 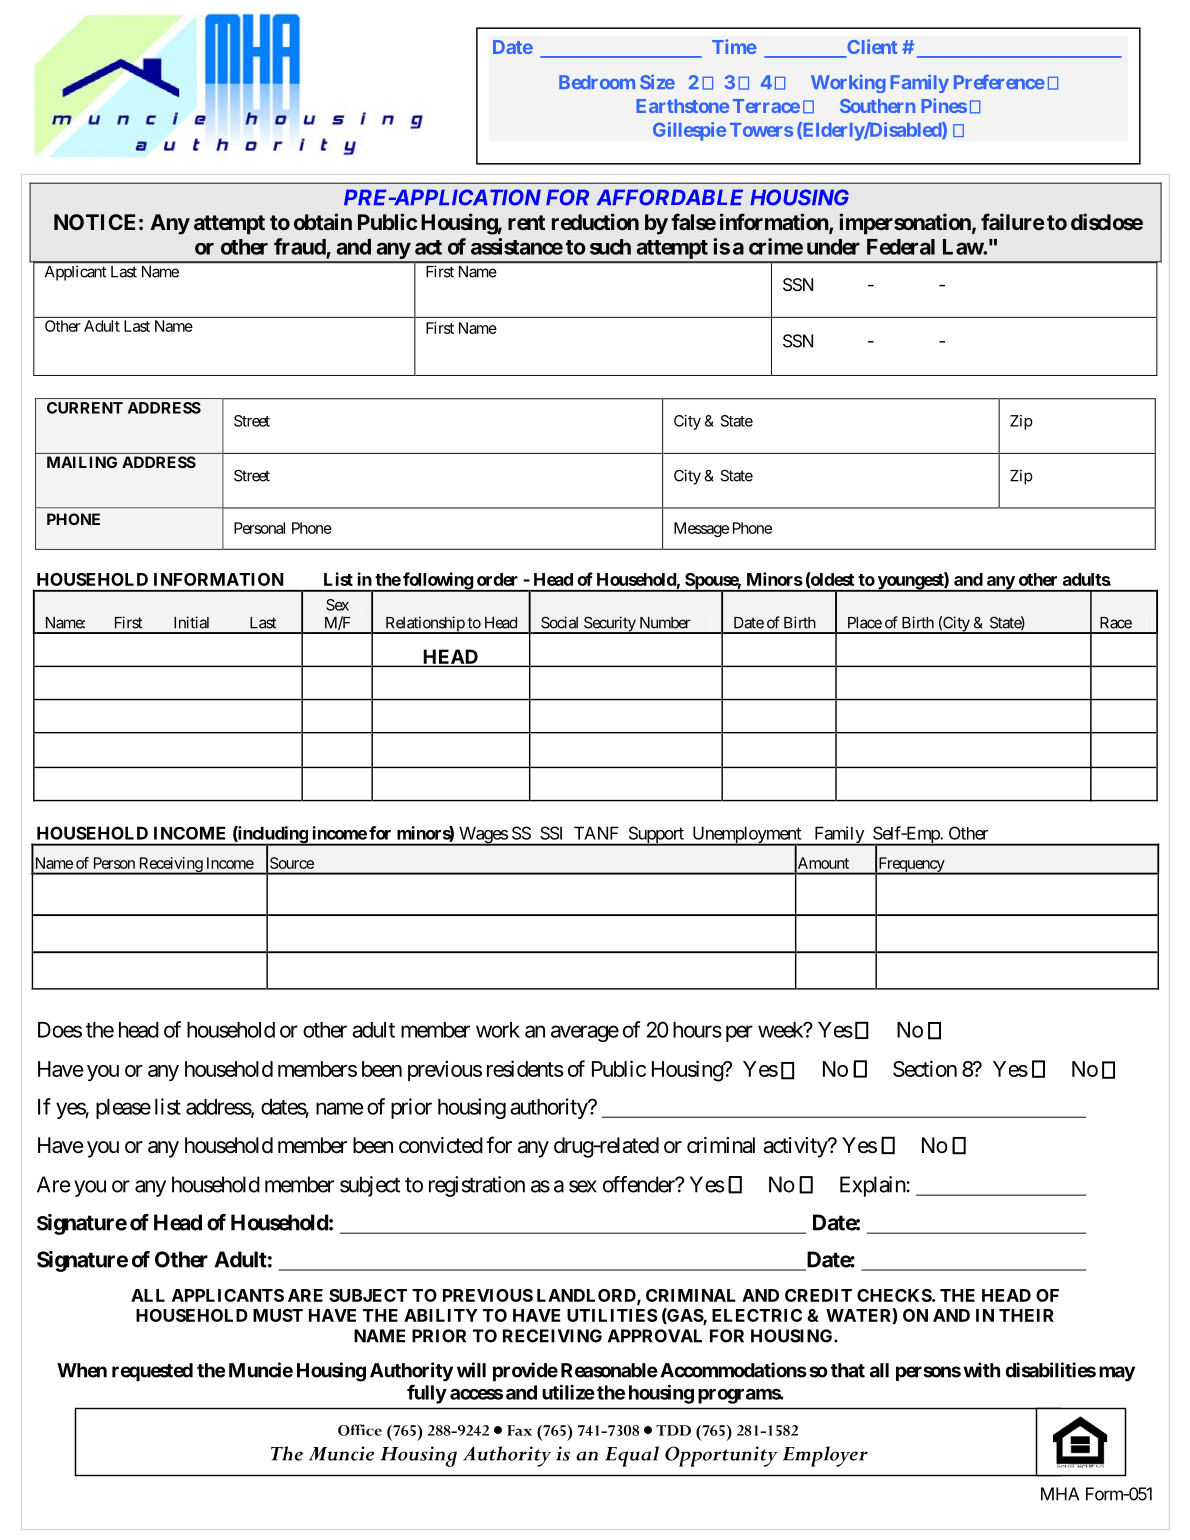 What do you see at coordinates (597, 82) in the image?
I see `Bedroom` at bounding box center [597, 82].
